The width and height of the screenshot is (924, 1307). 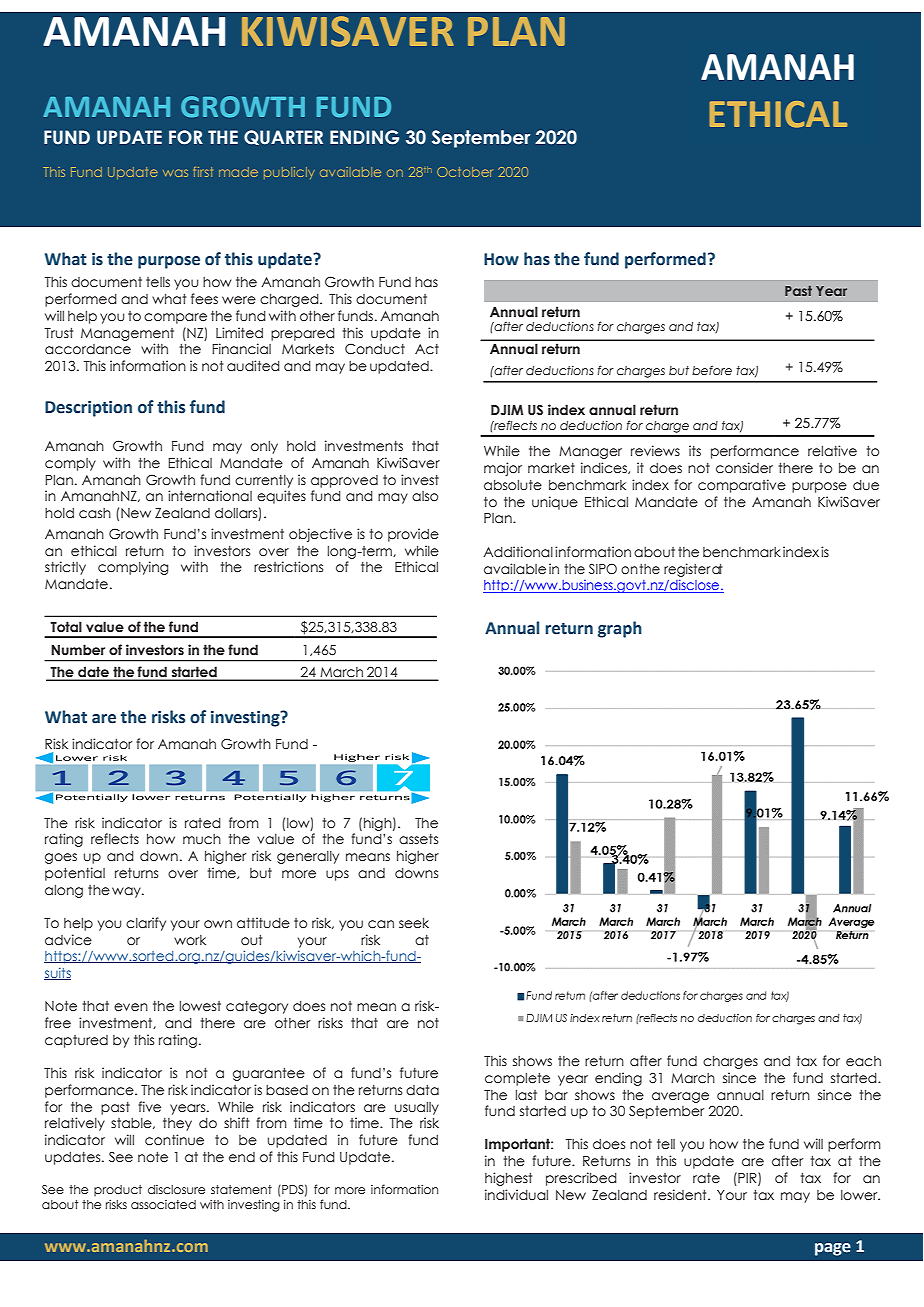 What do you see at coordinates (127, 334) in the screenshot?
I see `Management` at bounding box center [127, 334].
